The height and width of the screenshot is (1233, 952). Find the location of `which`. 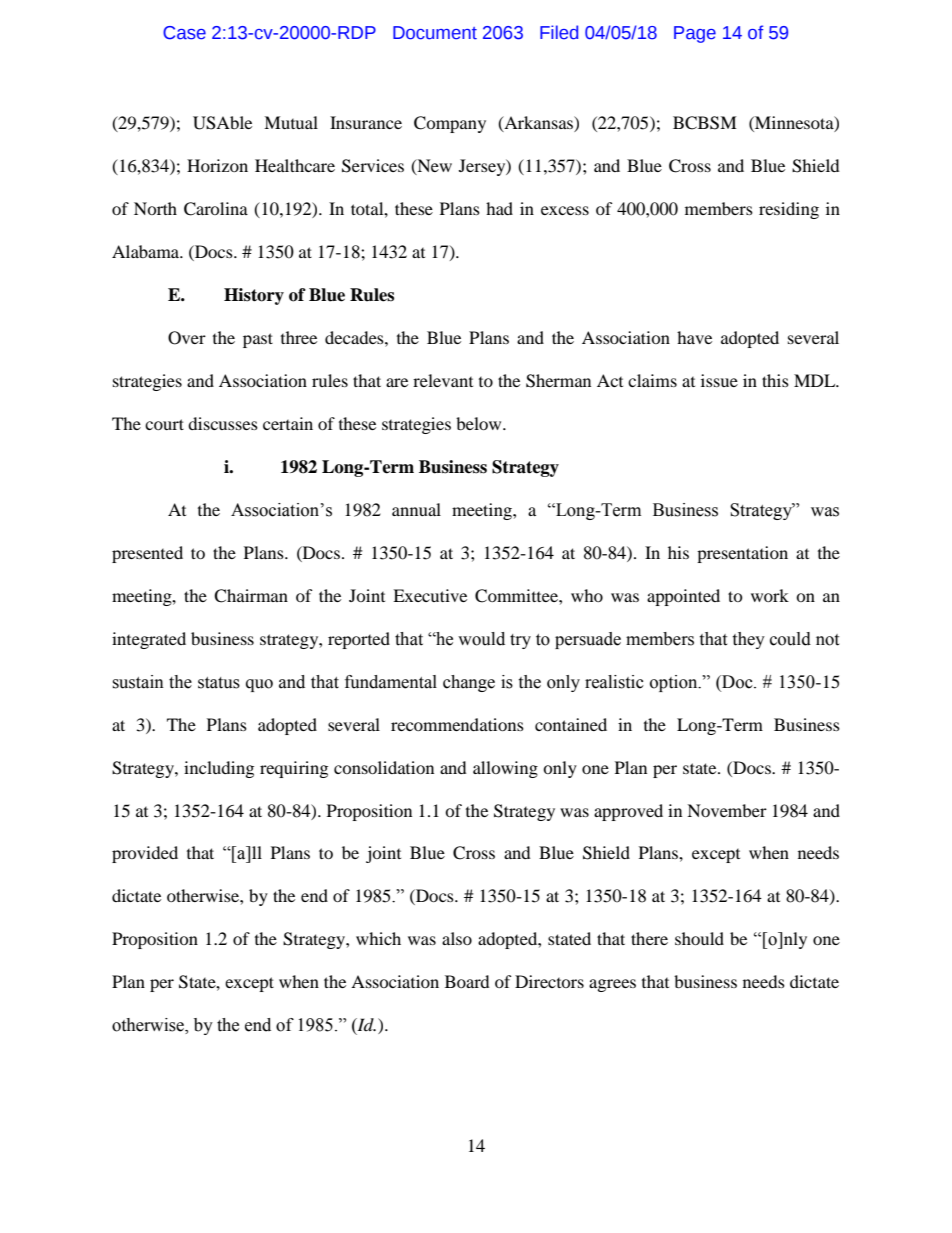

which is located at coordinates (378, 938).
